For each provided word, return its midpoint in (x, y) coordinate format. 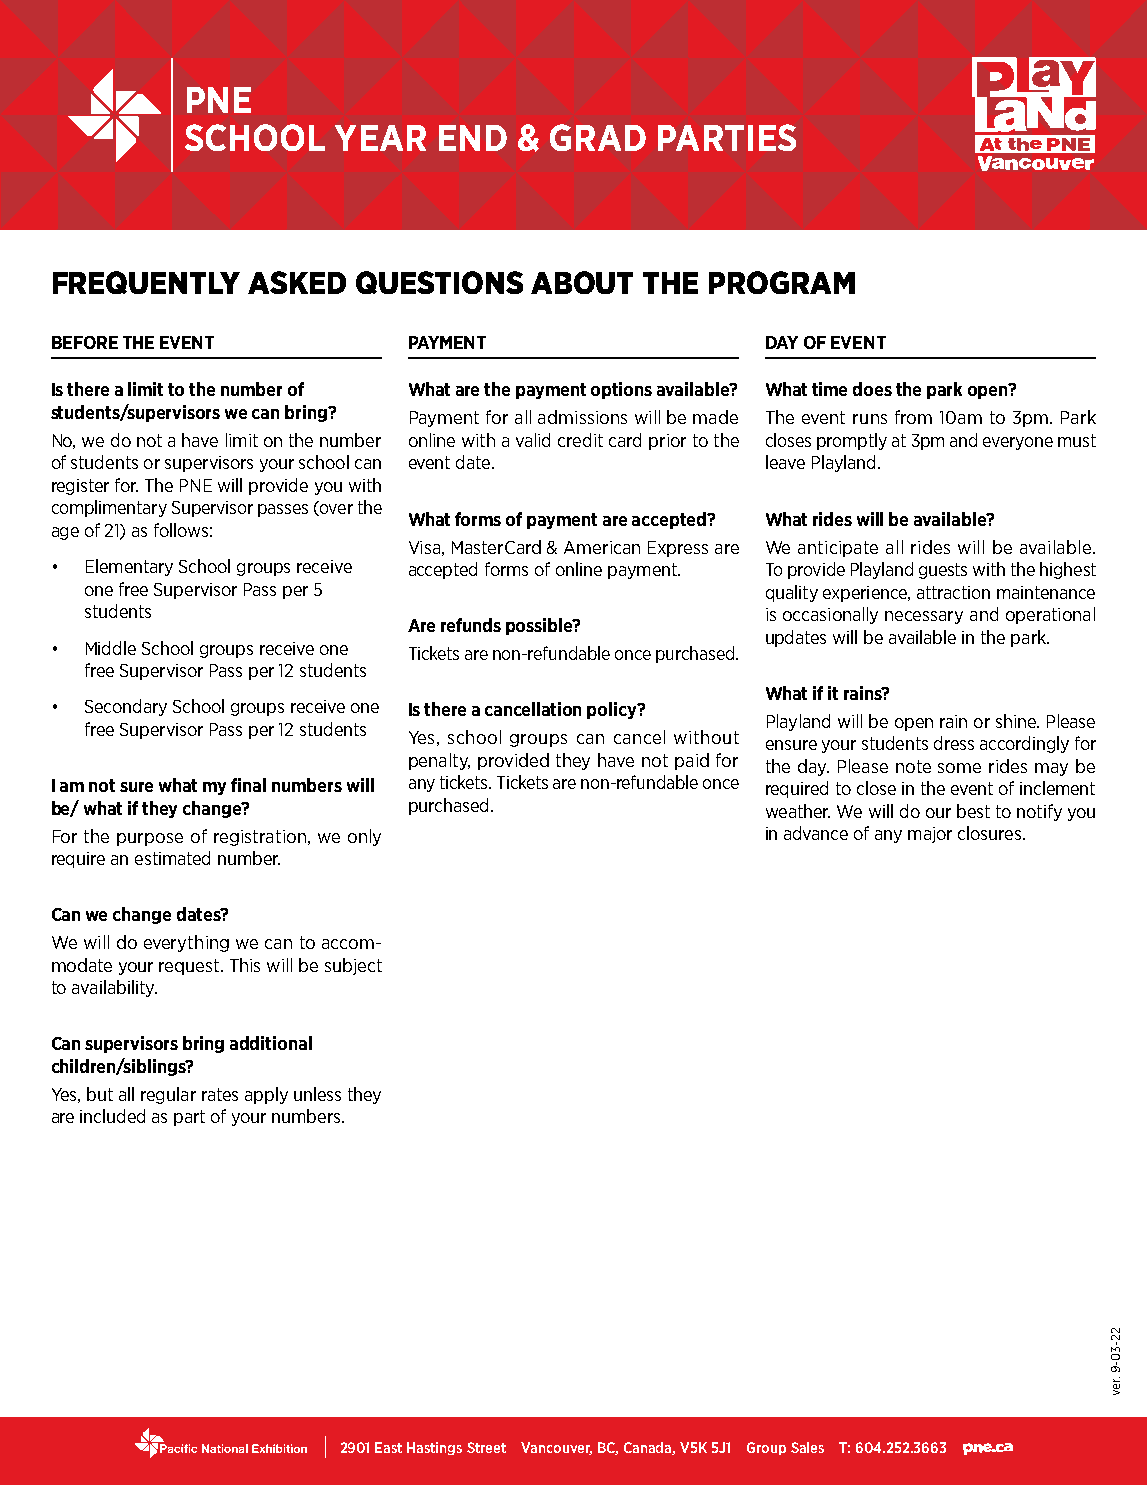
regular (168, 1095)
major (930, 835)
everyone (1018, 443)
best (973, 811)
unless (317, 1094)
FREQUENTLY (146, 282)
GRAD (598, 137)
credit (580, 440)
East (388, 1447)
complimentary (109, 508)
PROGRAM (782, 282)
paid (692, 761)
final (248, 785)
